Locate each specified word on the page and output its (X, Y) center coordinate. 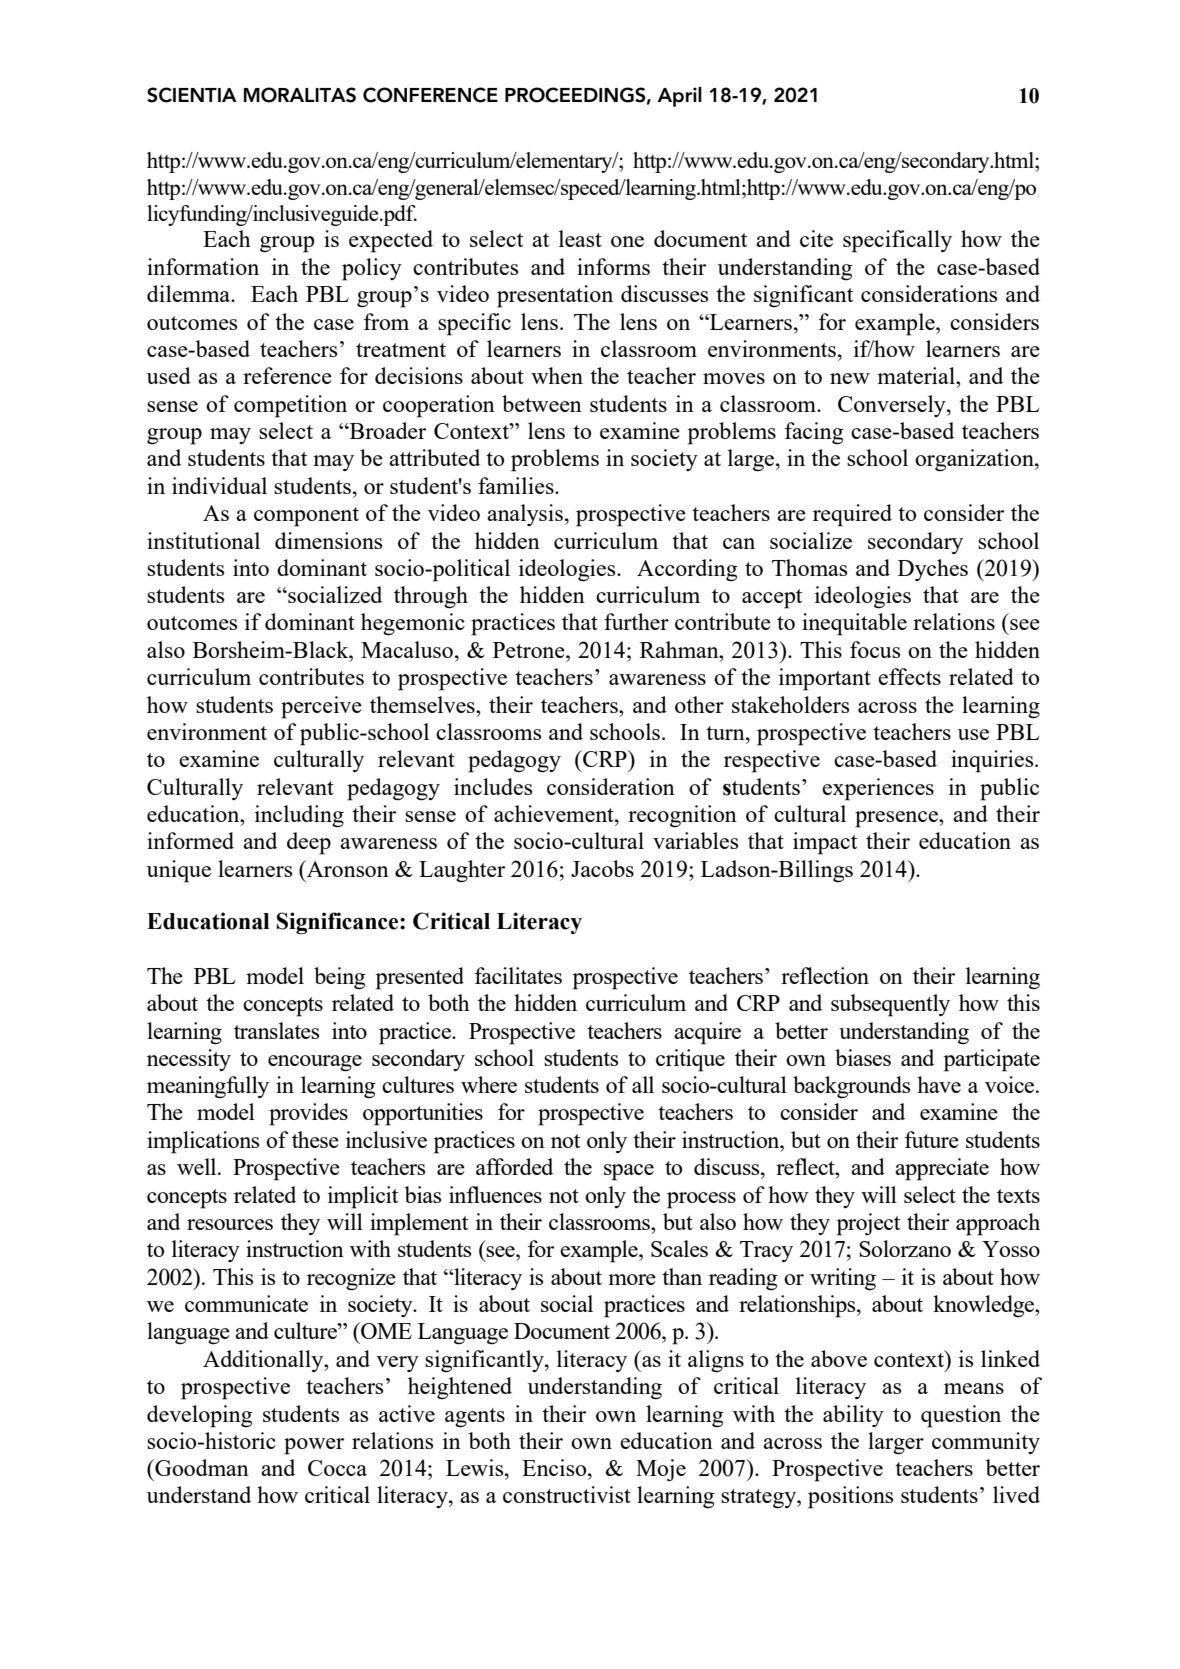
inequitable (854, 624)
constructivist (567, 1494)
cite (816, 238)
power (314, 1446)
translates (276, 1030)
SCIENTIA (192, 95)
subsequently (890, 1005)
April (679, 97)
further (636, 621)
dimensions (328, 540)
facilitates (518, 975)
